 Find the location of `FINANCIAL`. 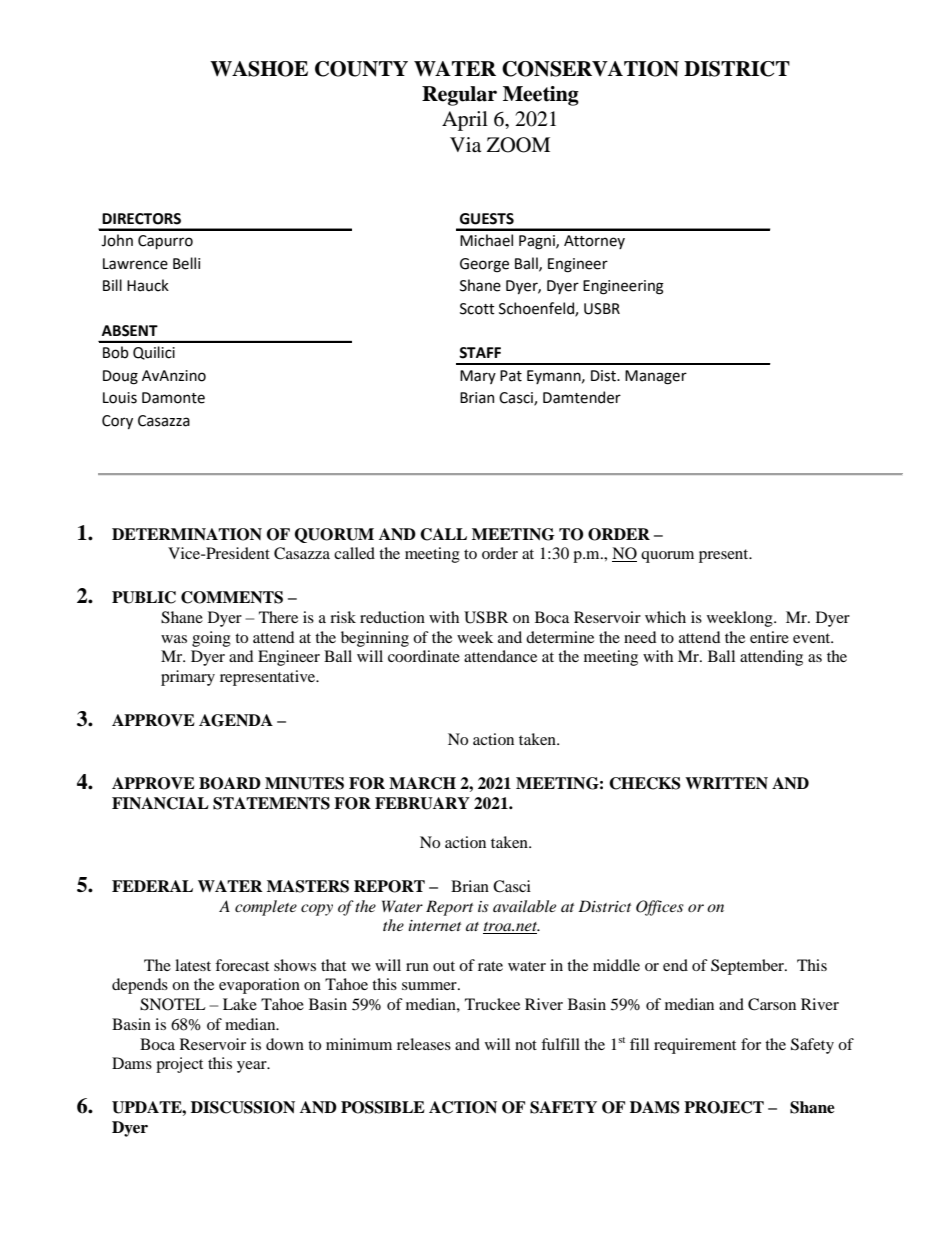

FINANCIAL is located at coordinates (160, 803).
